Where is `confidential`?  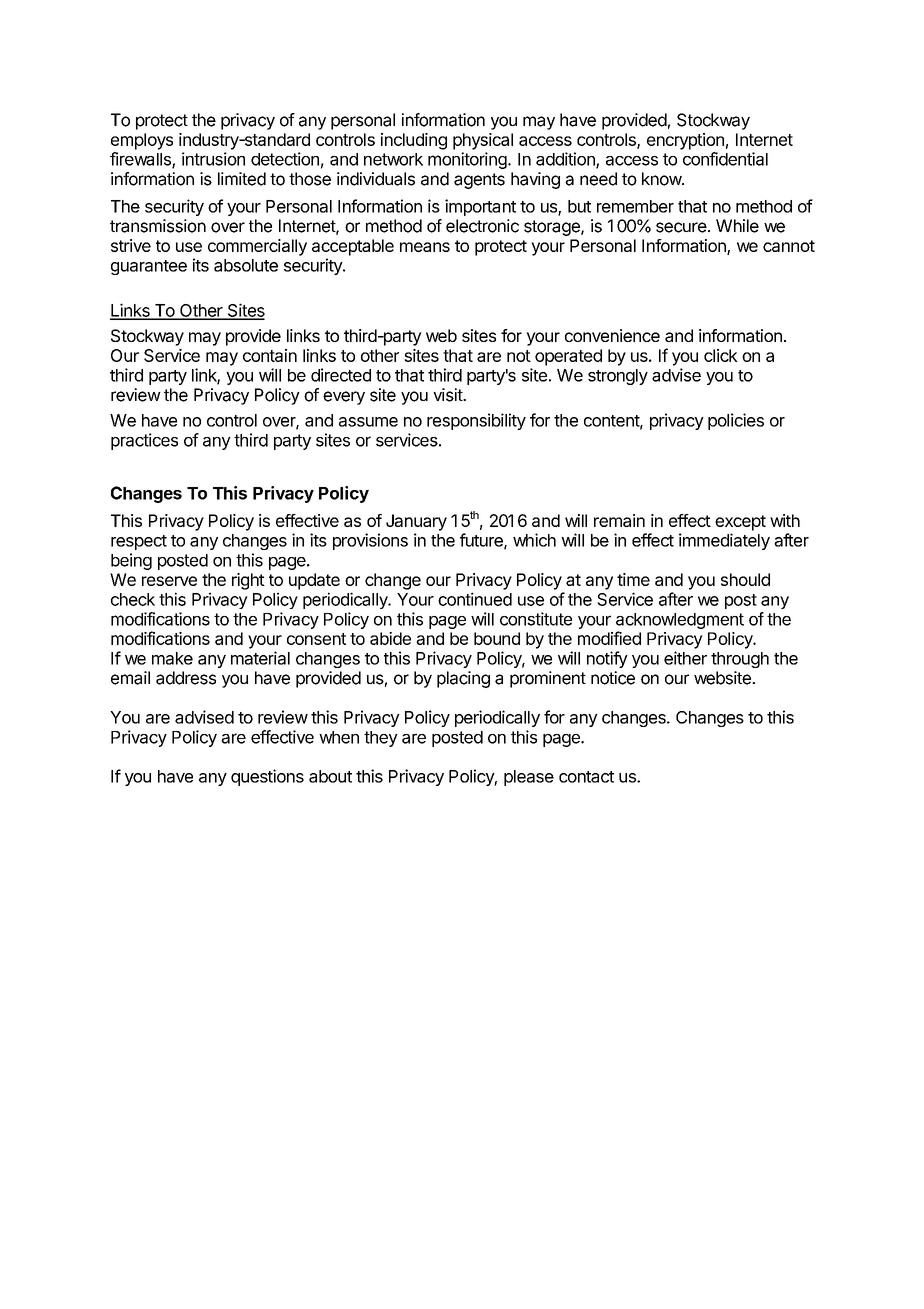
confidential is located at coordinates (725, 159).
